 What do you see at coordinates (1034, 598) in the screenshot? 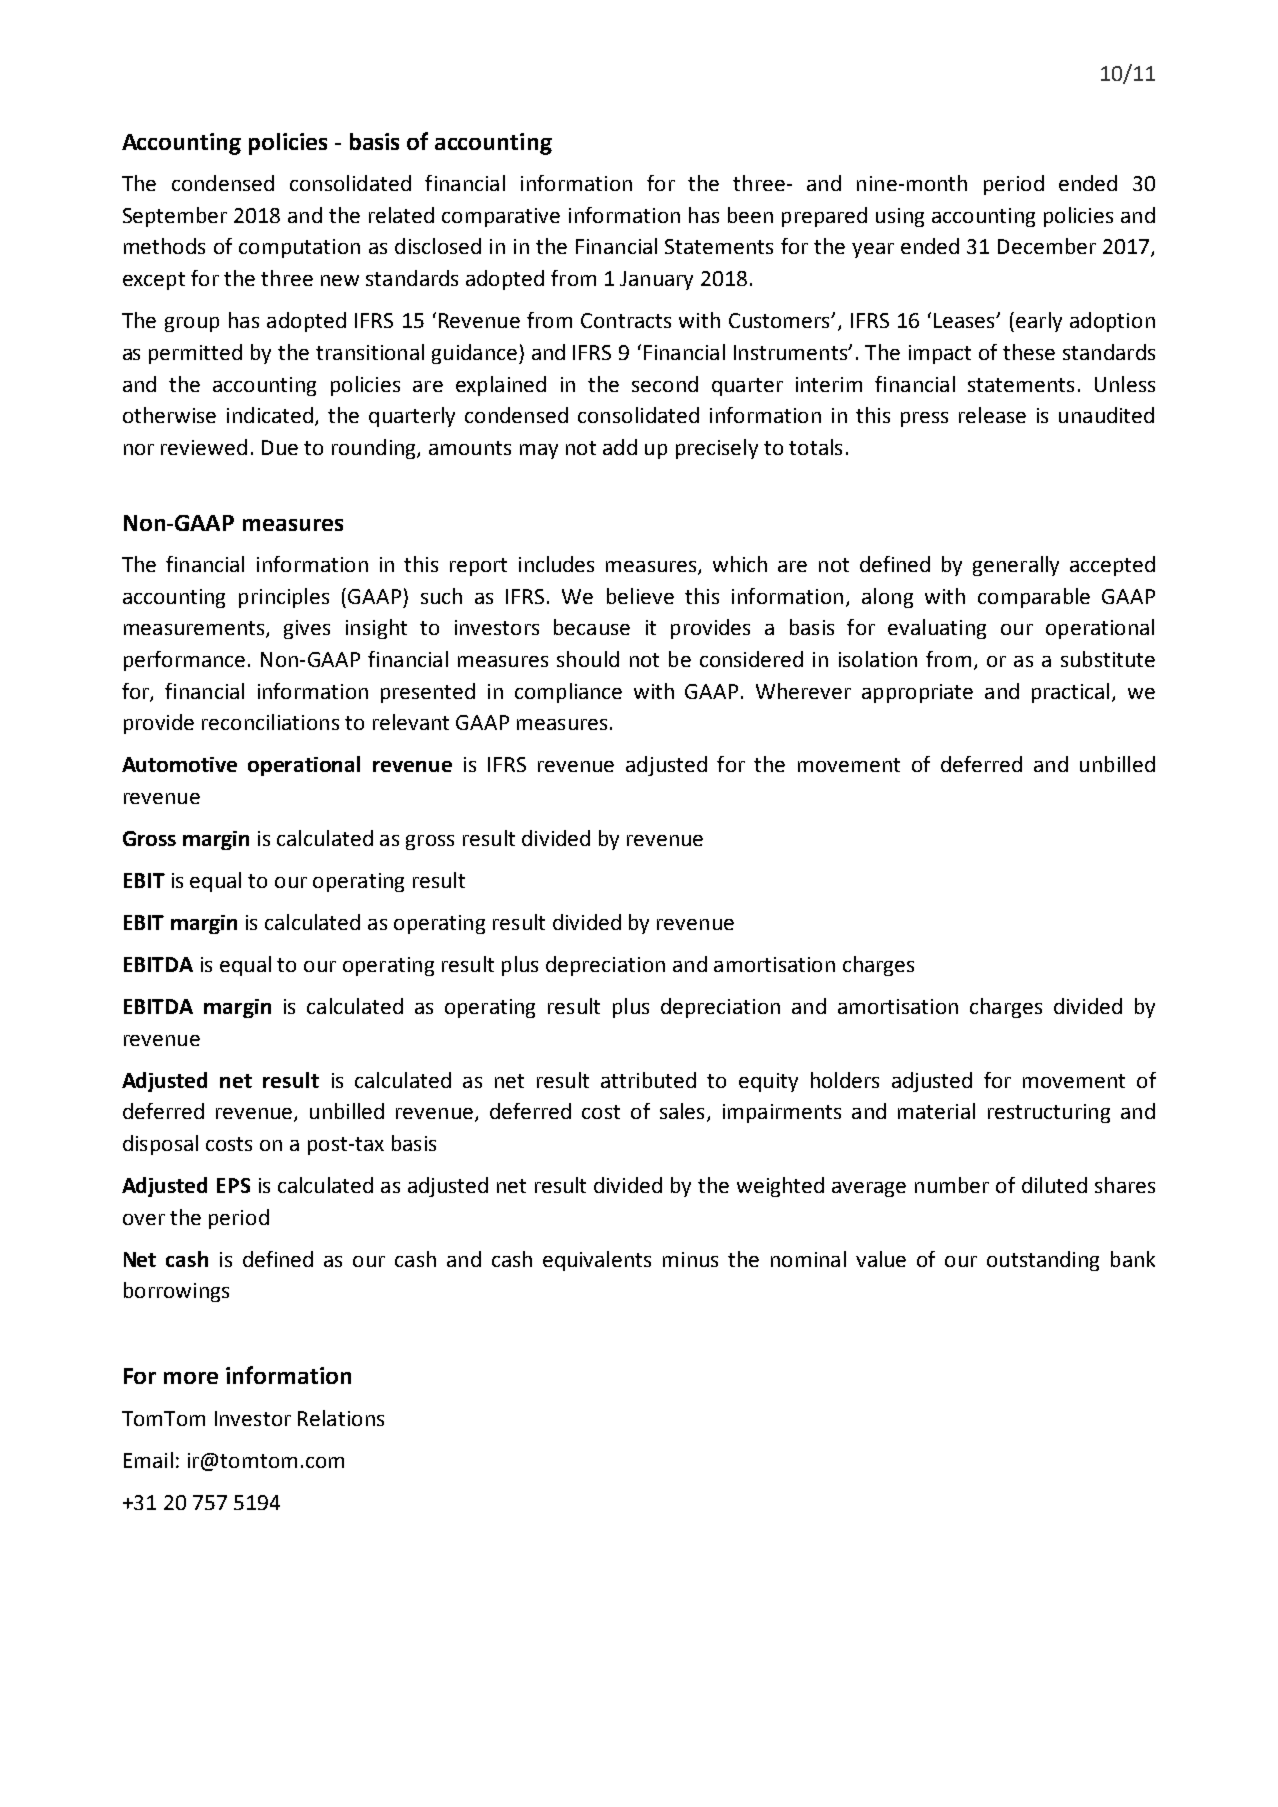
I see `comparable` at bounding box center [1034, 598].
